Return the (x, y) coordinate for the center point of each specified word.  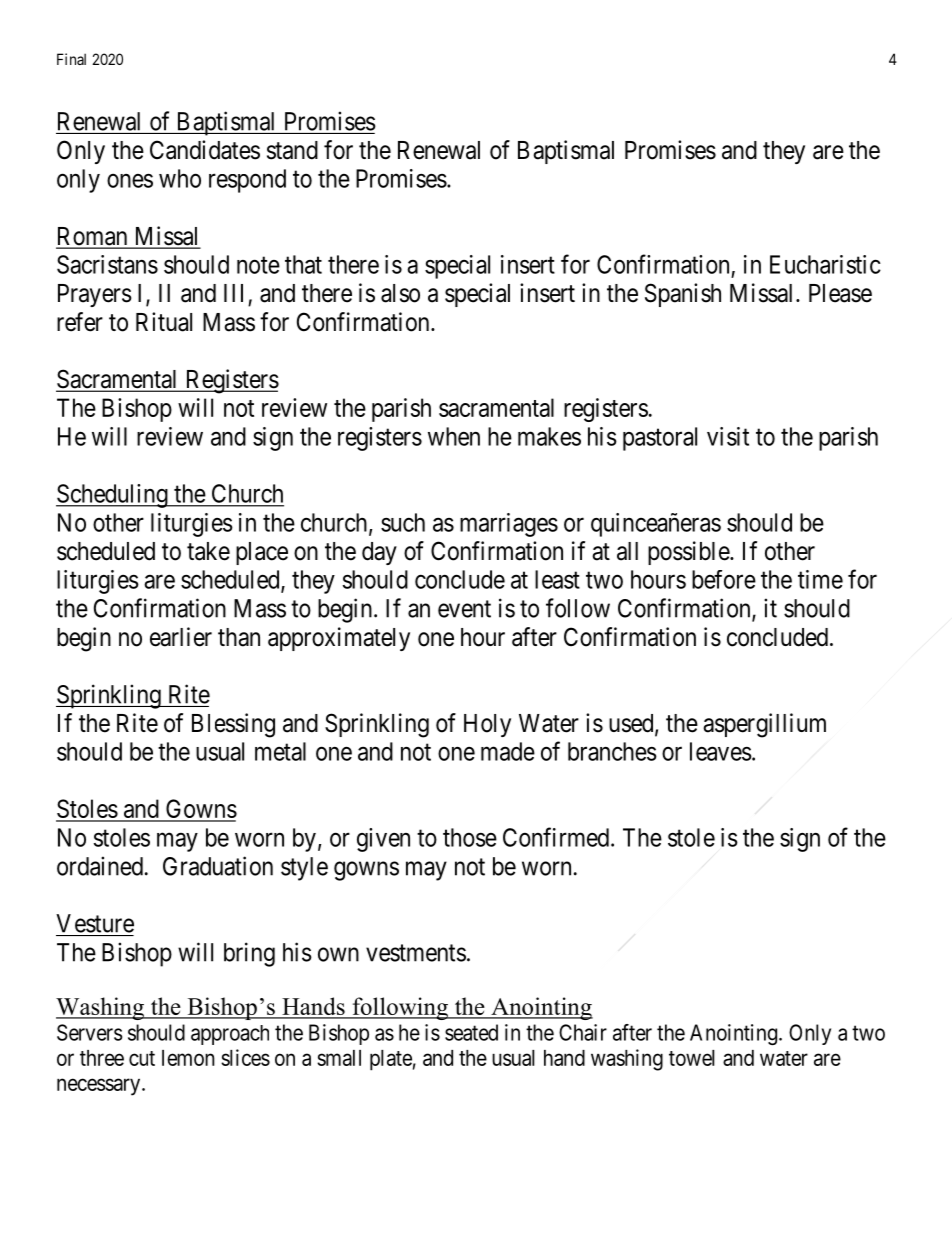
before (724, 579)
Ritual (164, 322)
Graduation (218, 866)
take (208, 551)
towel (692, 1058)
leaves (721, 751)
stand (292, 150)
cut (142, 1058)
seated (471, 1032)
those (470, 837)
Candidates (205, 150)
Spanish (683, 295)
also (400, 293)
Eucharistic (825, 264)
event (464, 609)
